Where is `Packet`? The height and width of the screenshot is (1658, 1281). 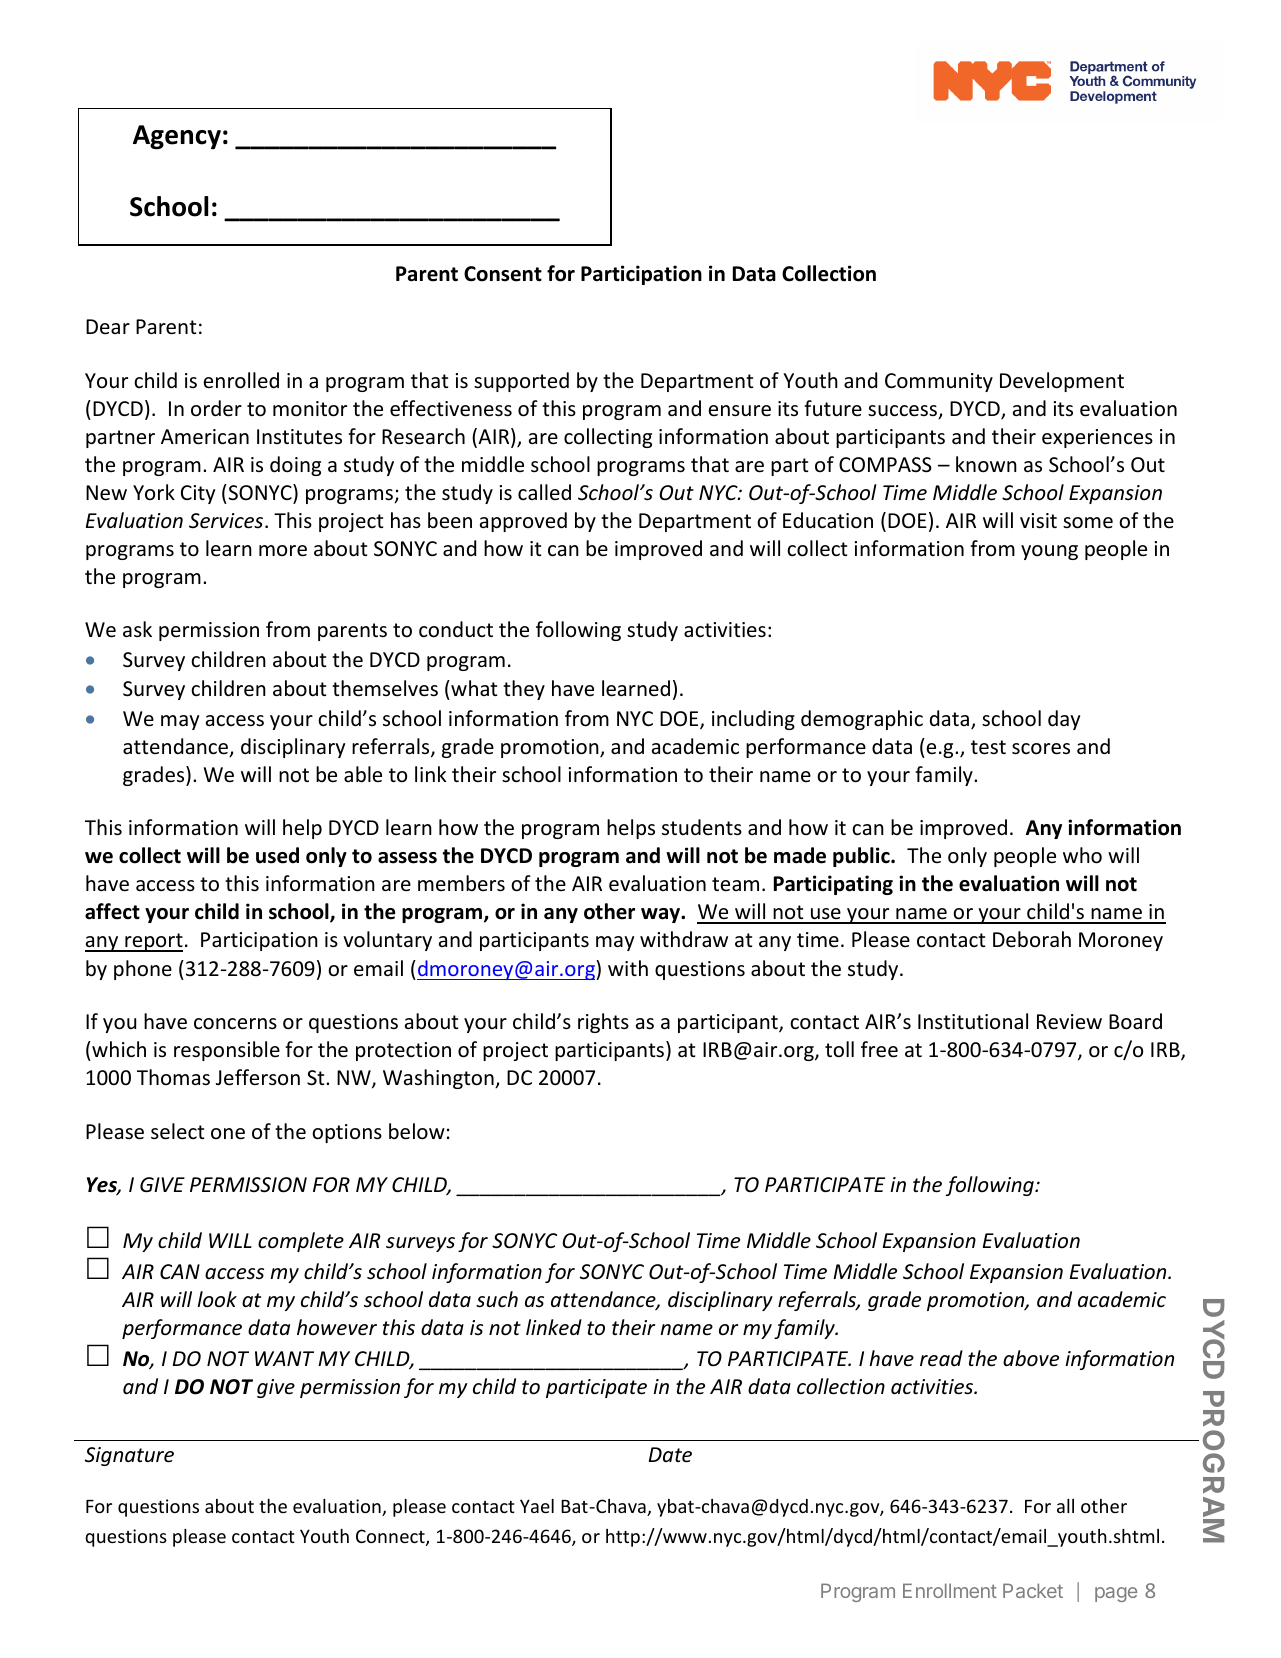 Packet is located at coordinates (1033, 1590).
